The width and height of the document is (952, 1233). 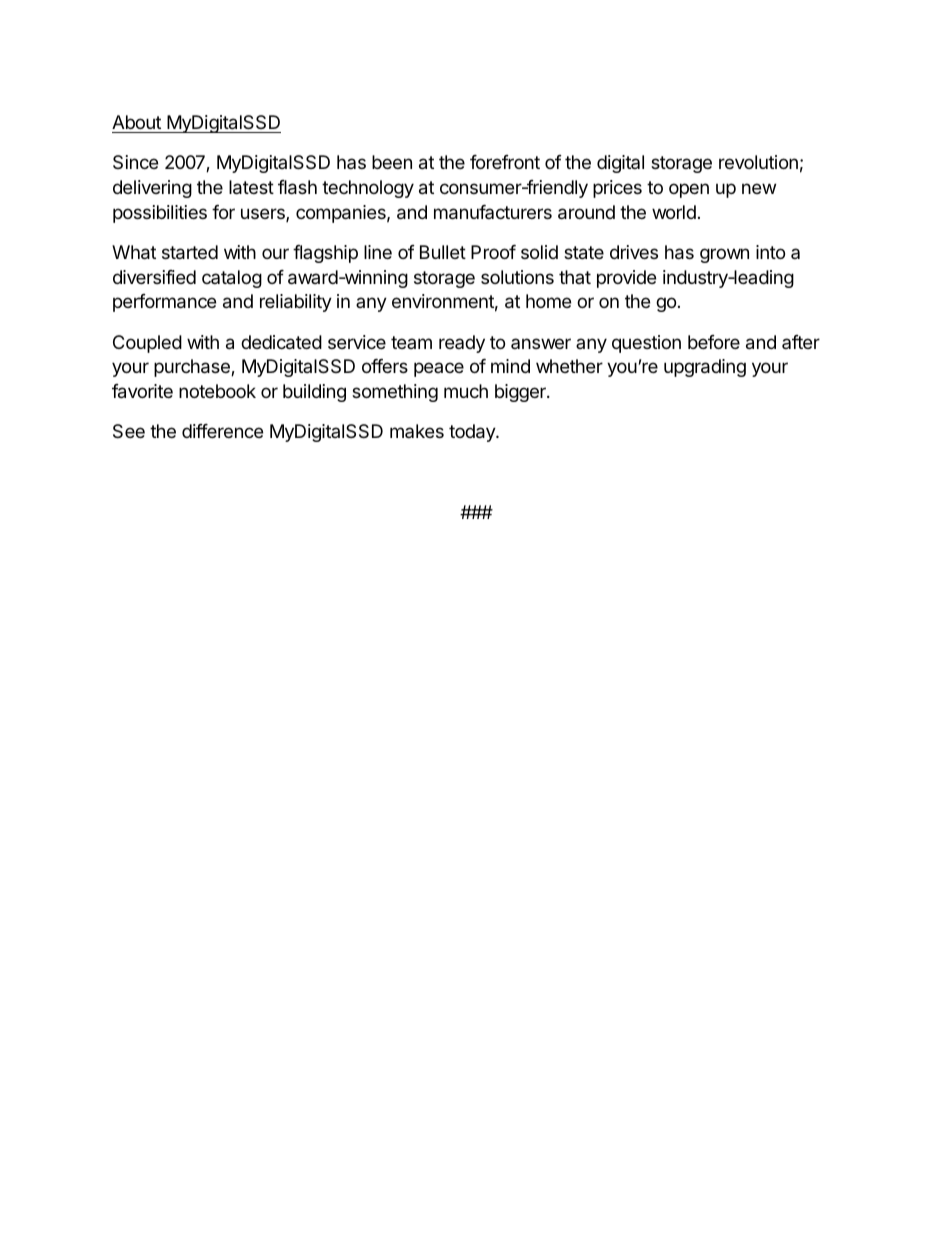 I want to click on catalog, so click(x=232, y=279).
